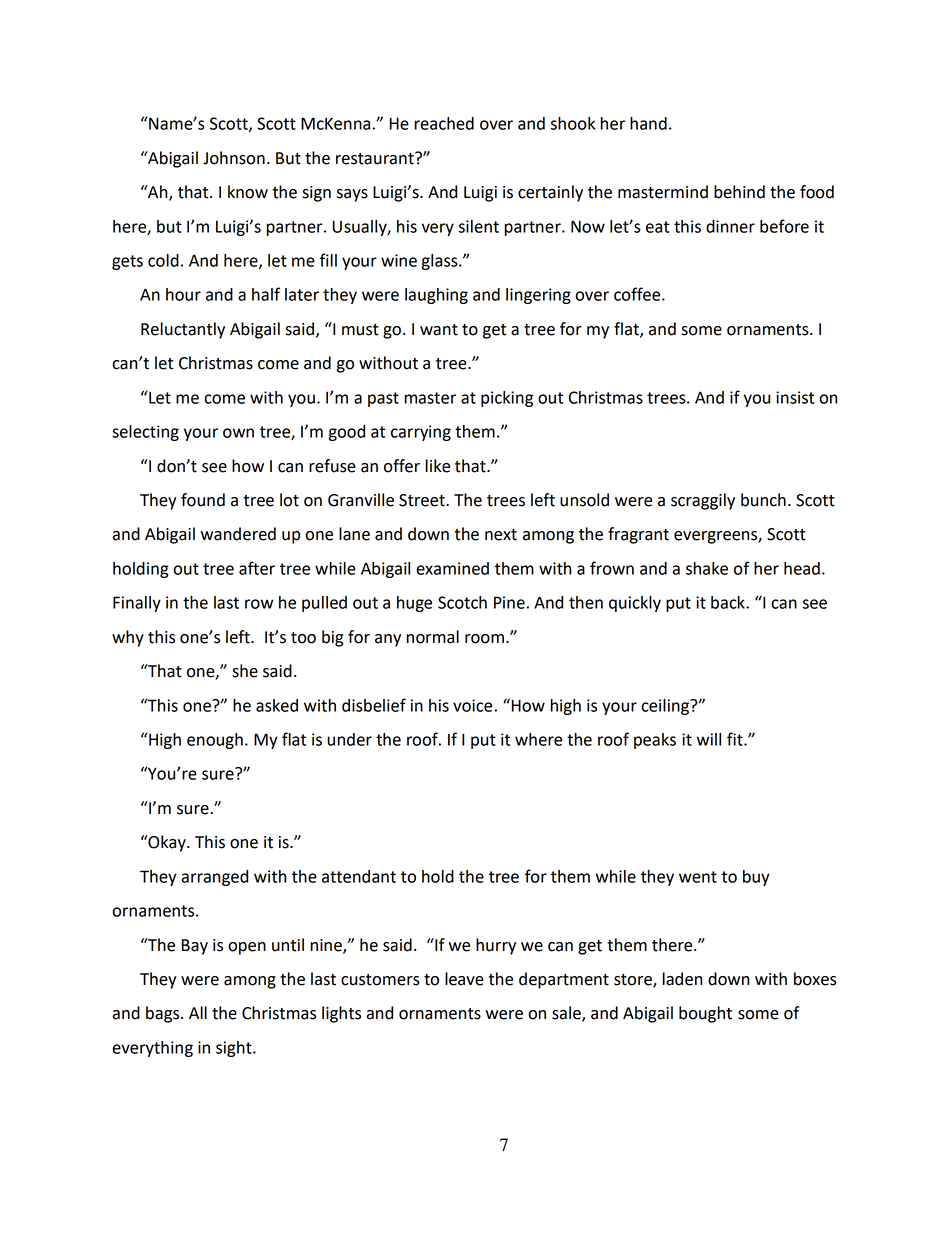  I want to click on after, so click(257, 568).
